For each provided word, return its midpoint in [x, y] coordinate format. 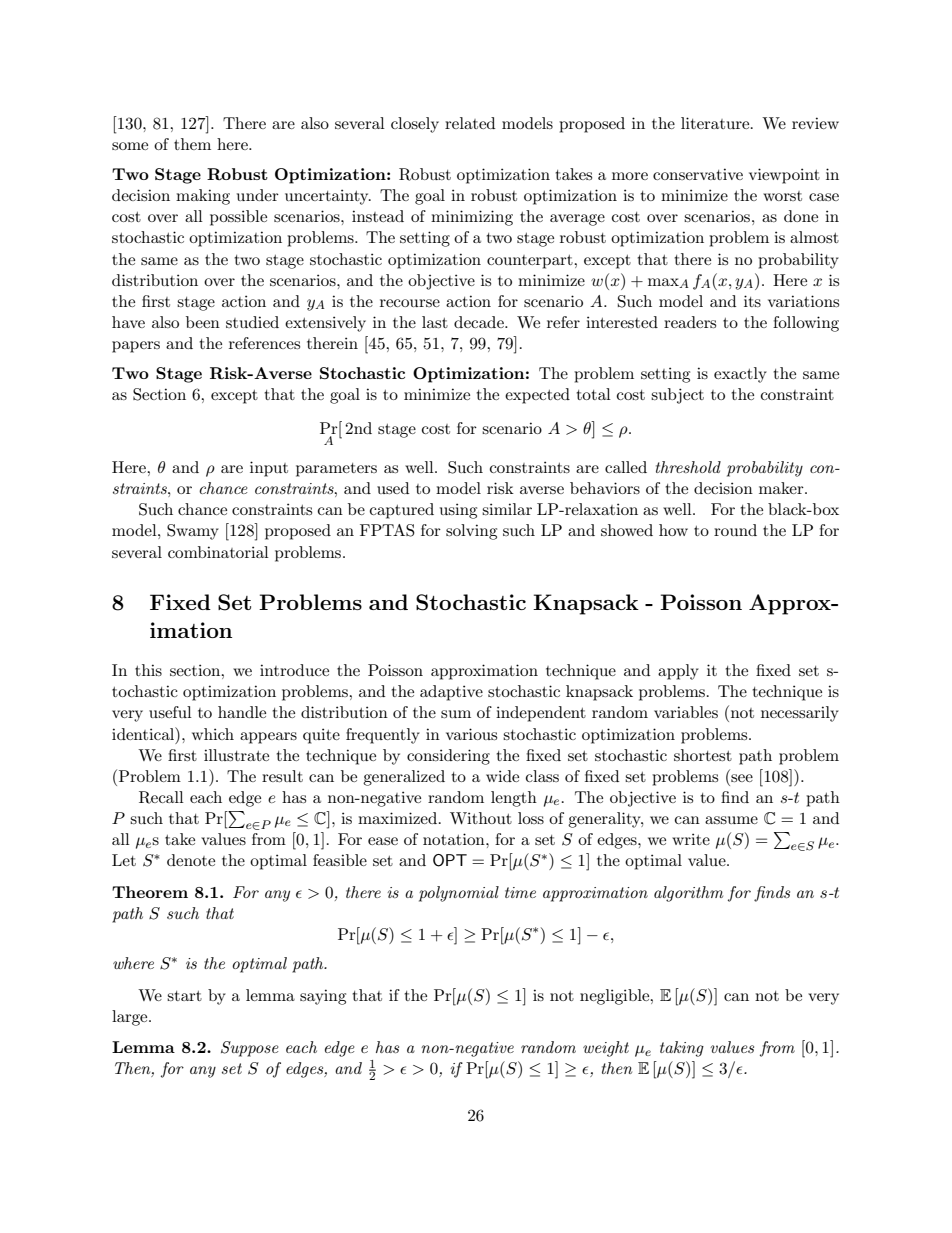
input [269, 469]
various [471, 734]
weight [606, 1049]
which [213, 734]
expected [537, 396]
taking [682, 1049]
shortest [703, 755]
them [192, 144]
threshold [688, 467]
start [184, 996]
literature [716, 123]
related [470, 123]
